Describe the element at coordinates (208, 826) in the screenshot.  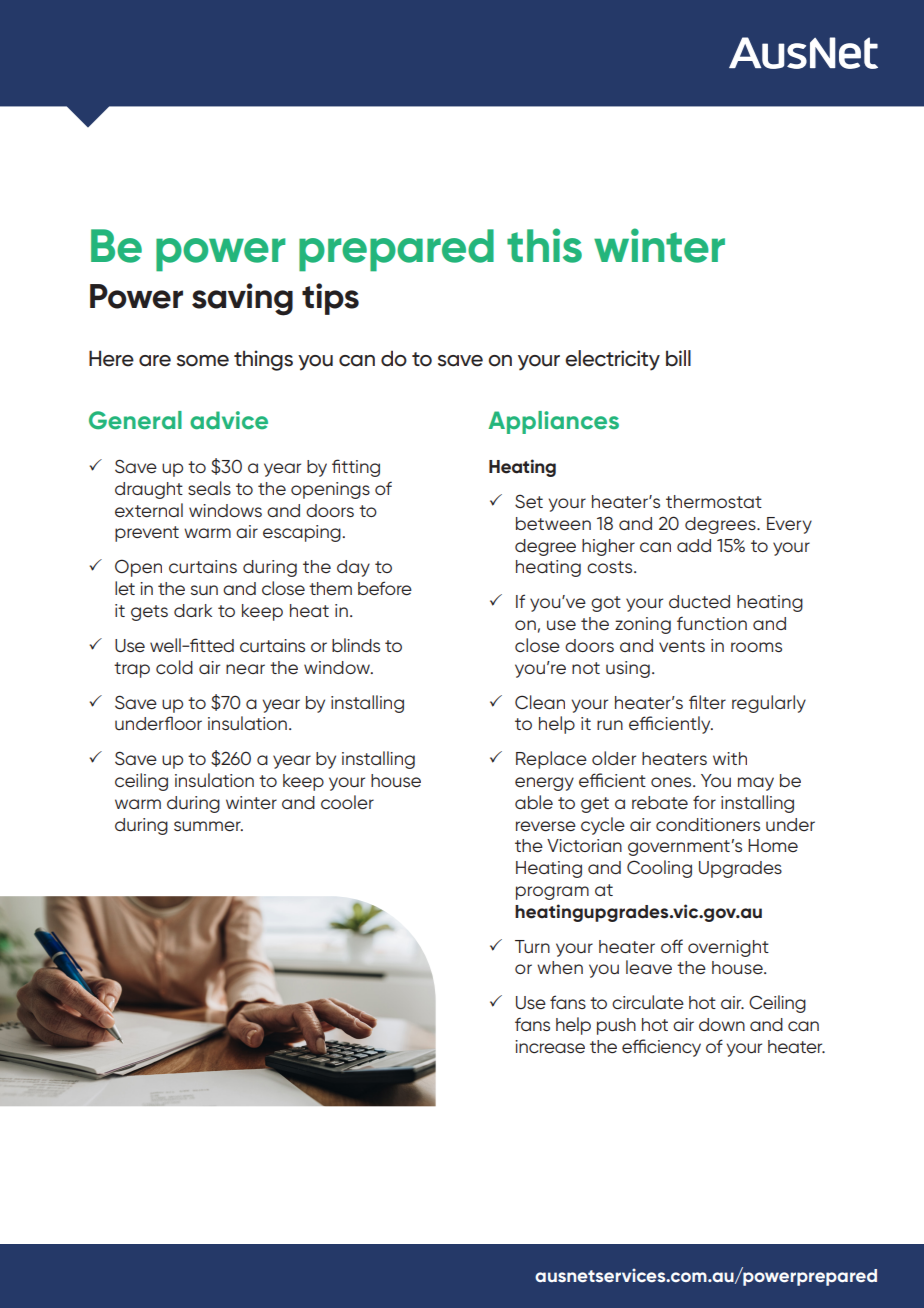
I see `summer` at that location.
